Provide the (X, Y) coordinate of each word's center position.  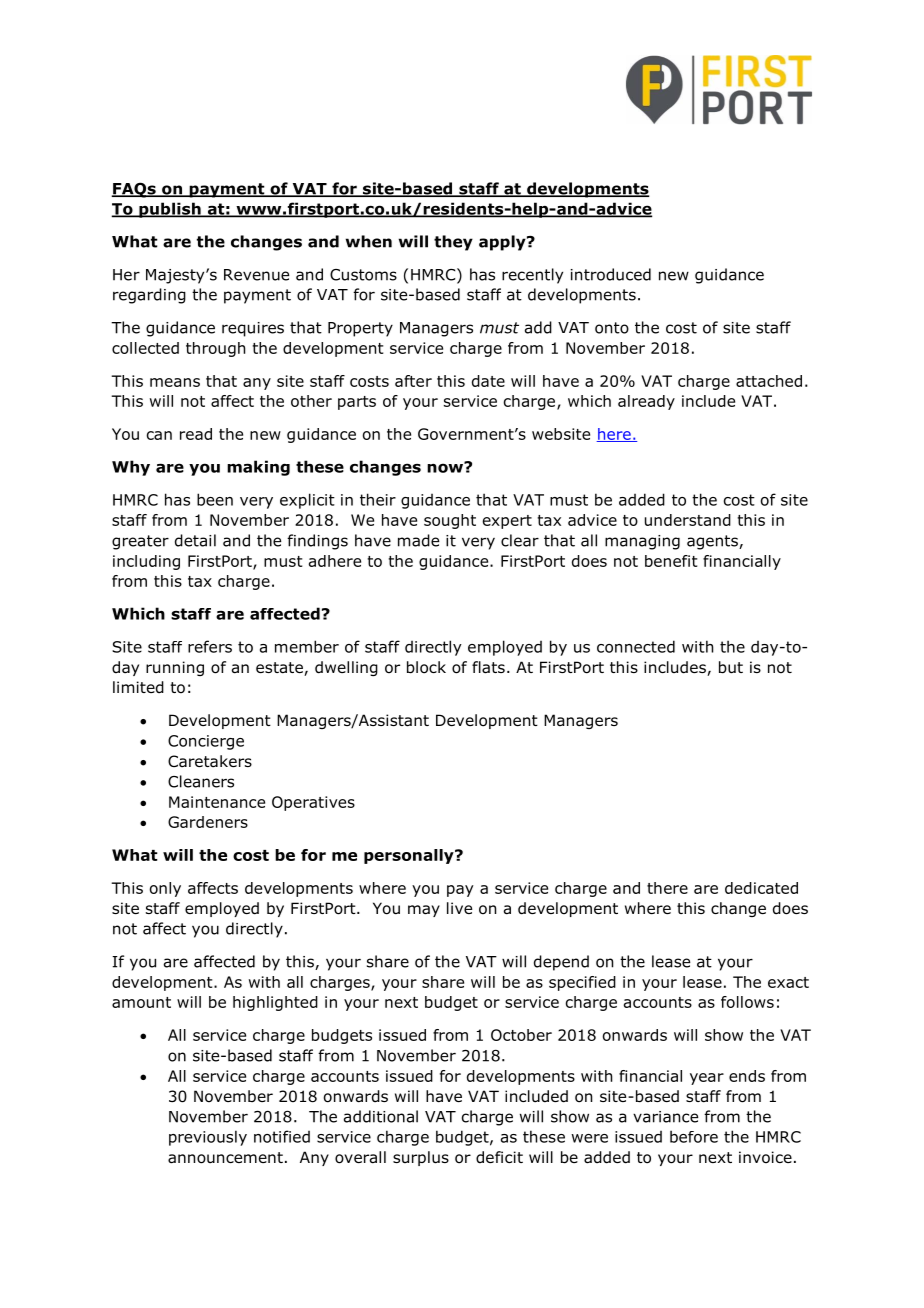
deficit (499, 1157)
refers (210, 646)
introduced (611, 274)
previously (208, 1138)
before (694, 1136)
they (453, 243)
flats (488, 667)
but (731, 667)
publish (170, 210)
